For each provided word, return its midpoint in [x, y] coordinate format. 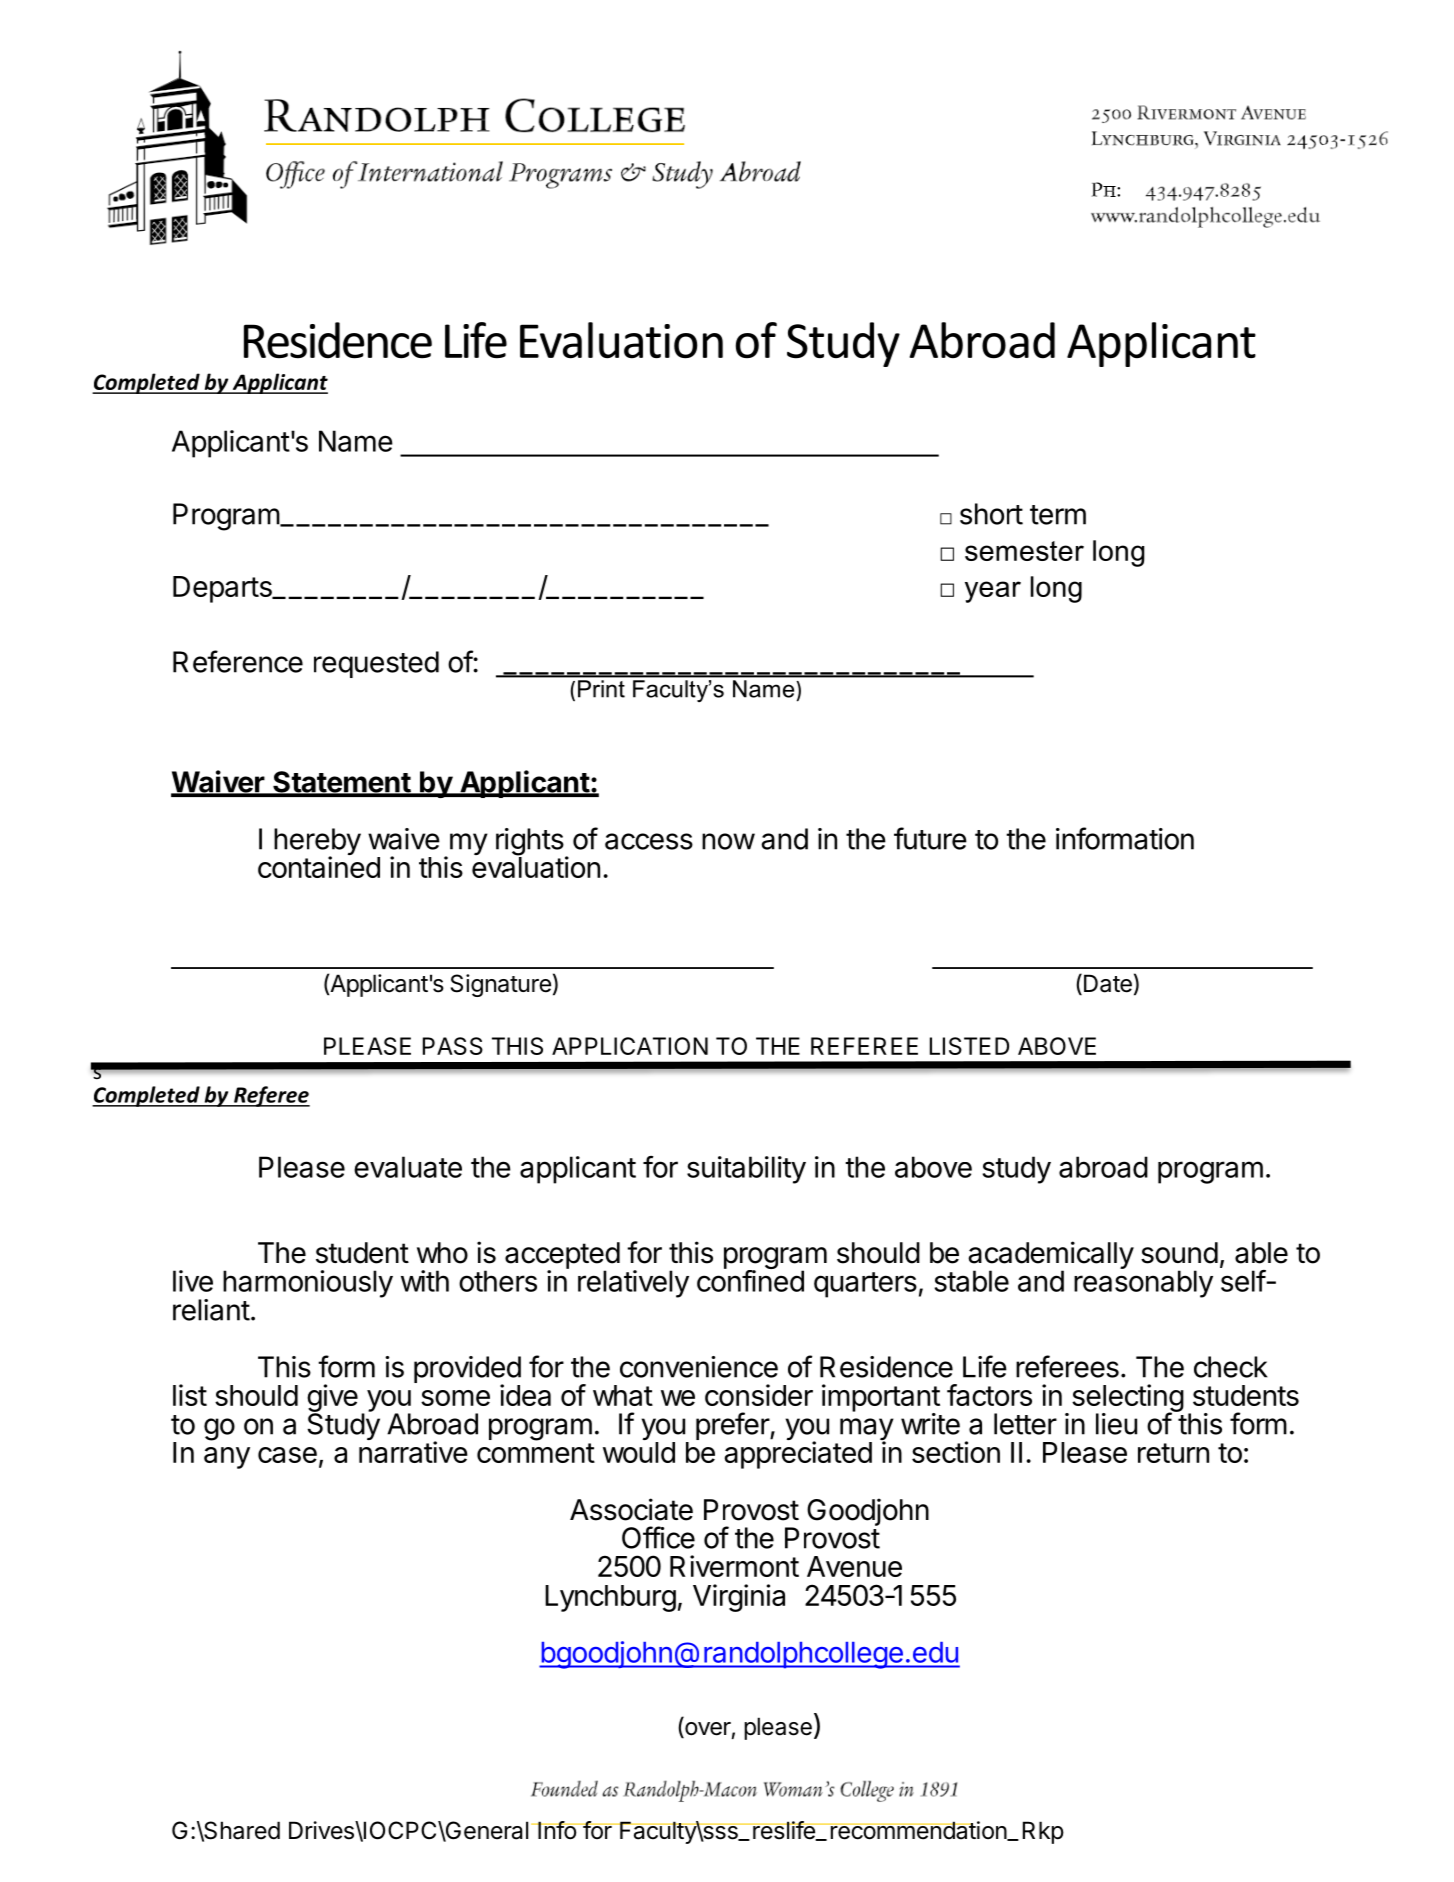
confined [750, 1280]
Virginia [739, 1598]
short [991, 514]
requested [376, 664]
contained [319, 867]
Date [1108, 983]
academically [1051, 1256]
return [1173, 1453]
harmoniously [308, 1284]
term [1058, 515]
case [287, 1455]
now [728, 841]
